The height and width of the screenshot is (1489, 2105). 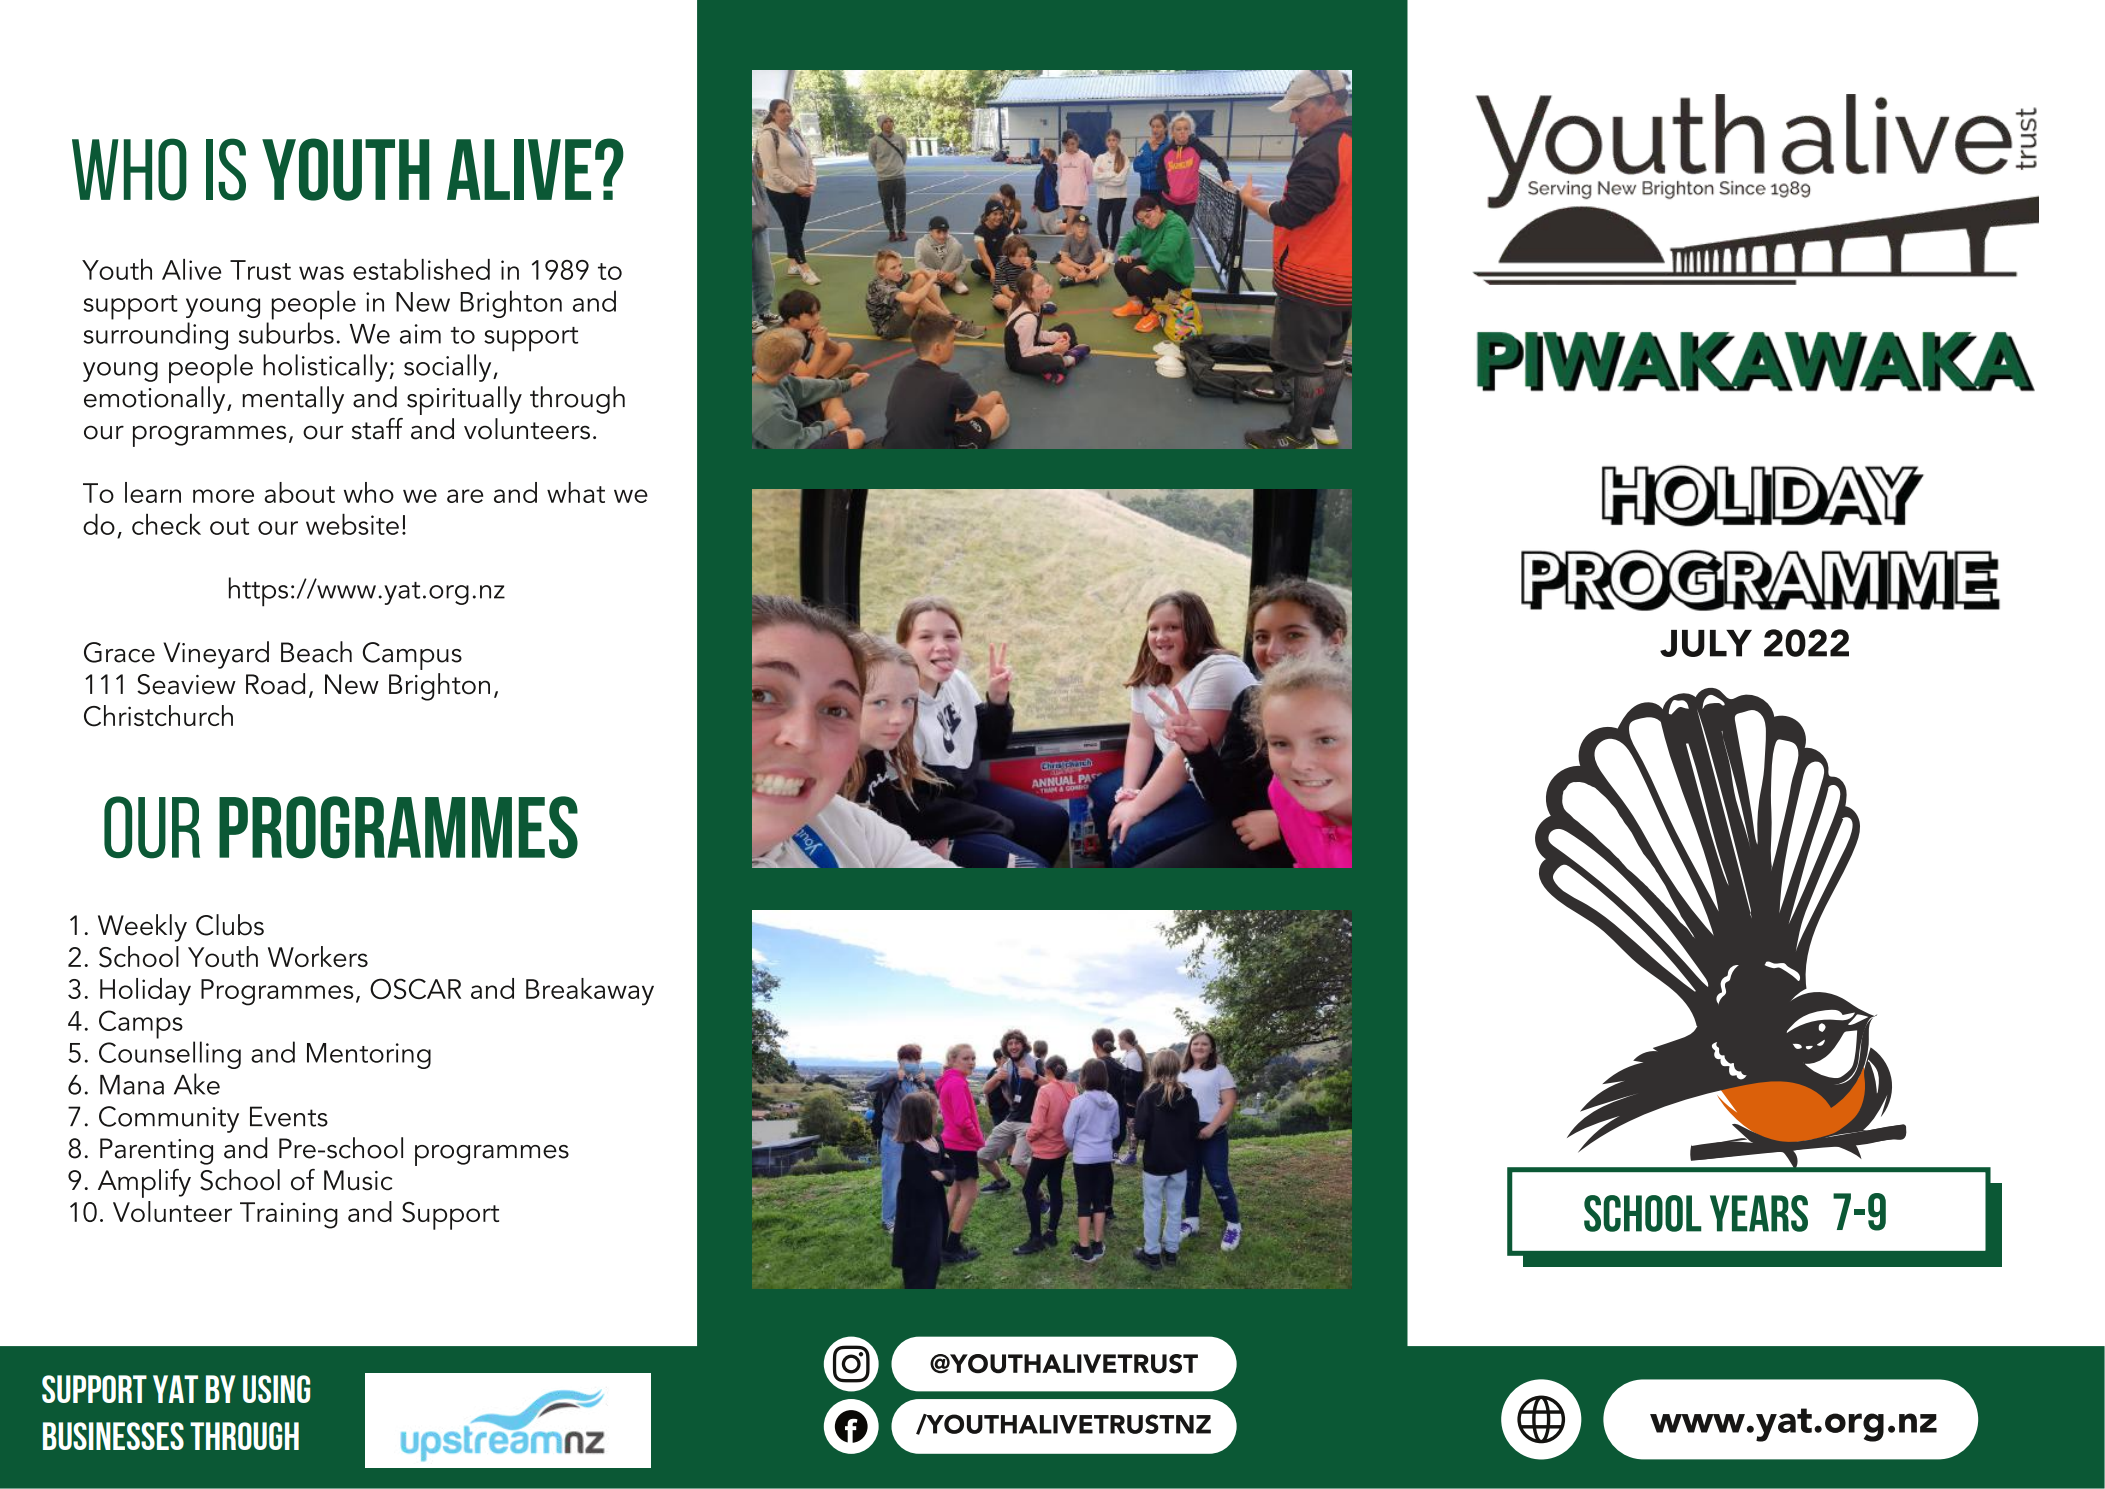 I want to click on Workers, so click(x=318, y=956).
